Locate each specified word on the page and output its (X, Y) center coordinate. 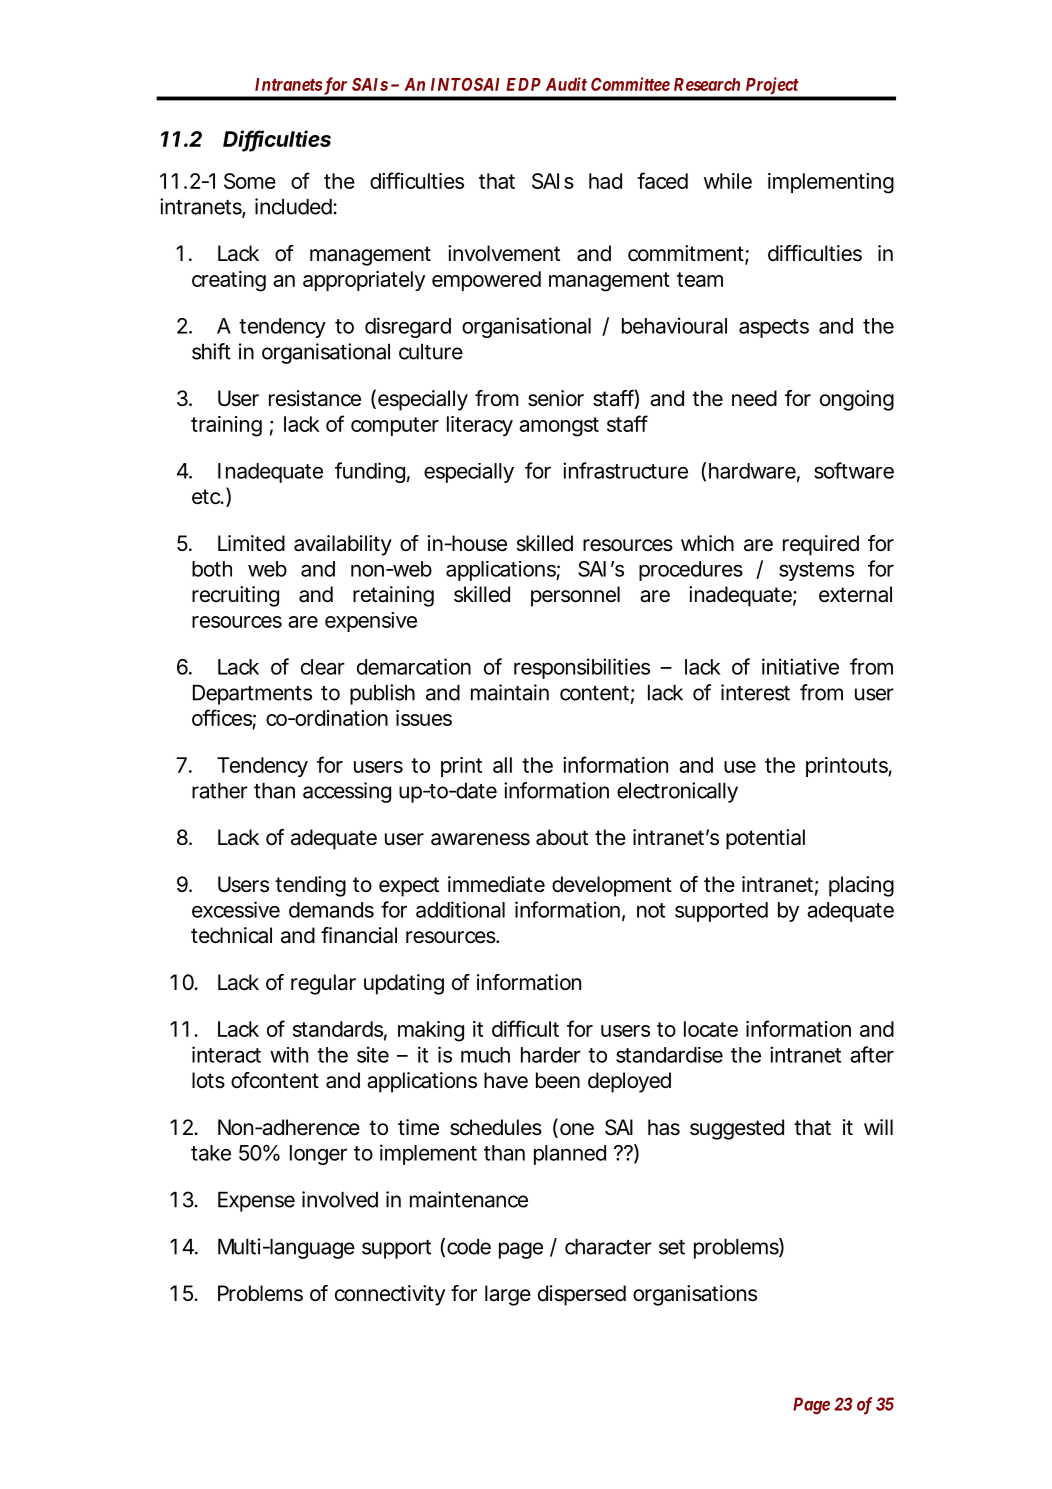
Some (250, 181)
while (728, 181)
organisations (695, 1295)
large (508, 1295)
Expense (256, 1202)
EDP (523, 84)
